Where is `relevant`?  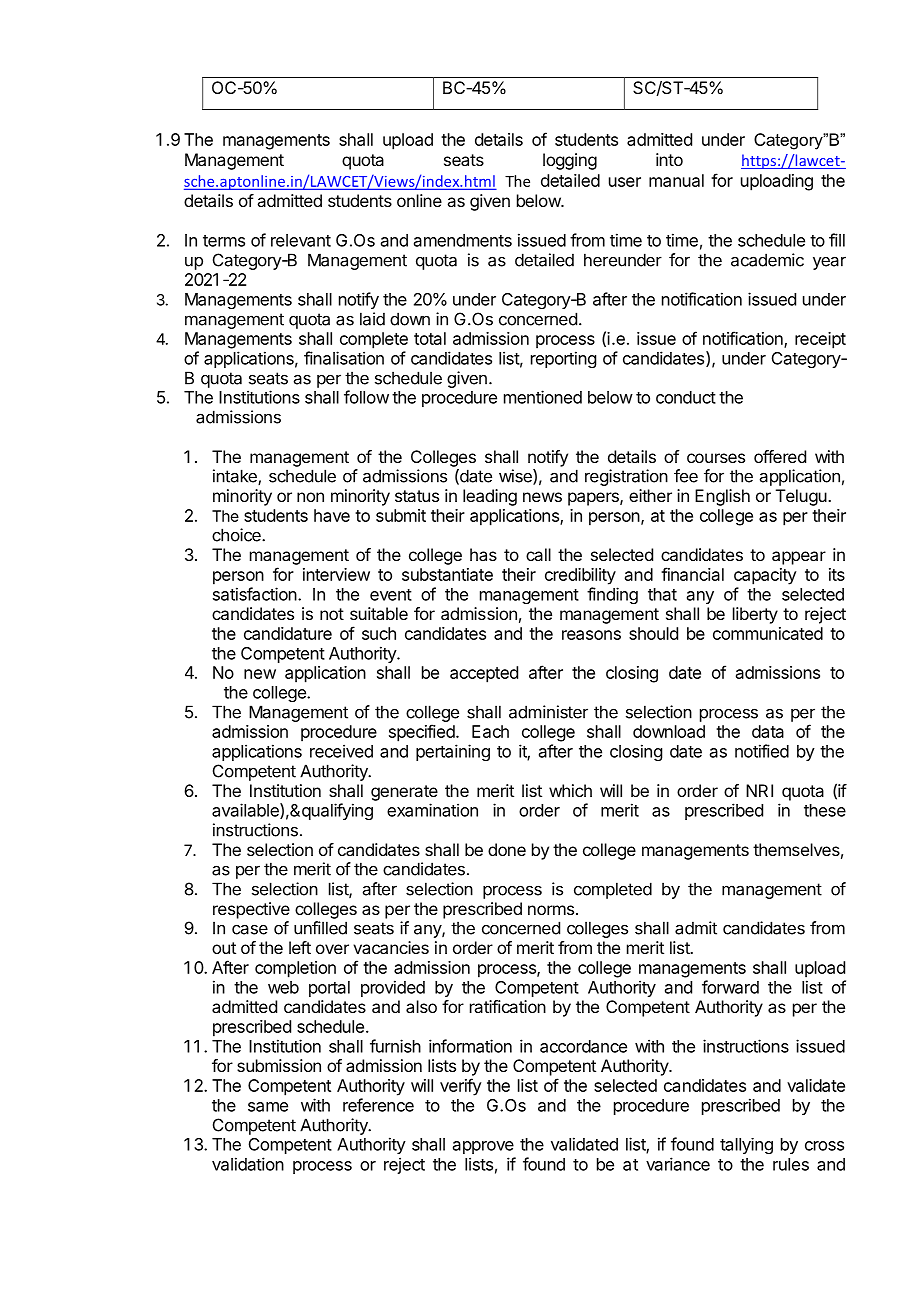
relevant is located at coordinates (301, 240).
